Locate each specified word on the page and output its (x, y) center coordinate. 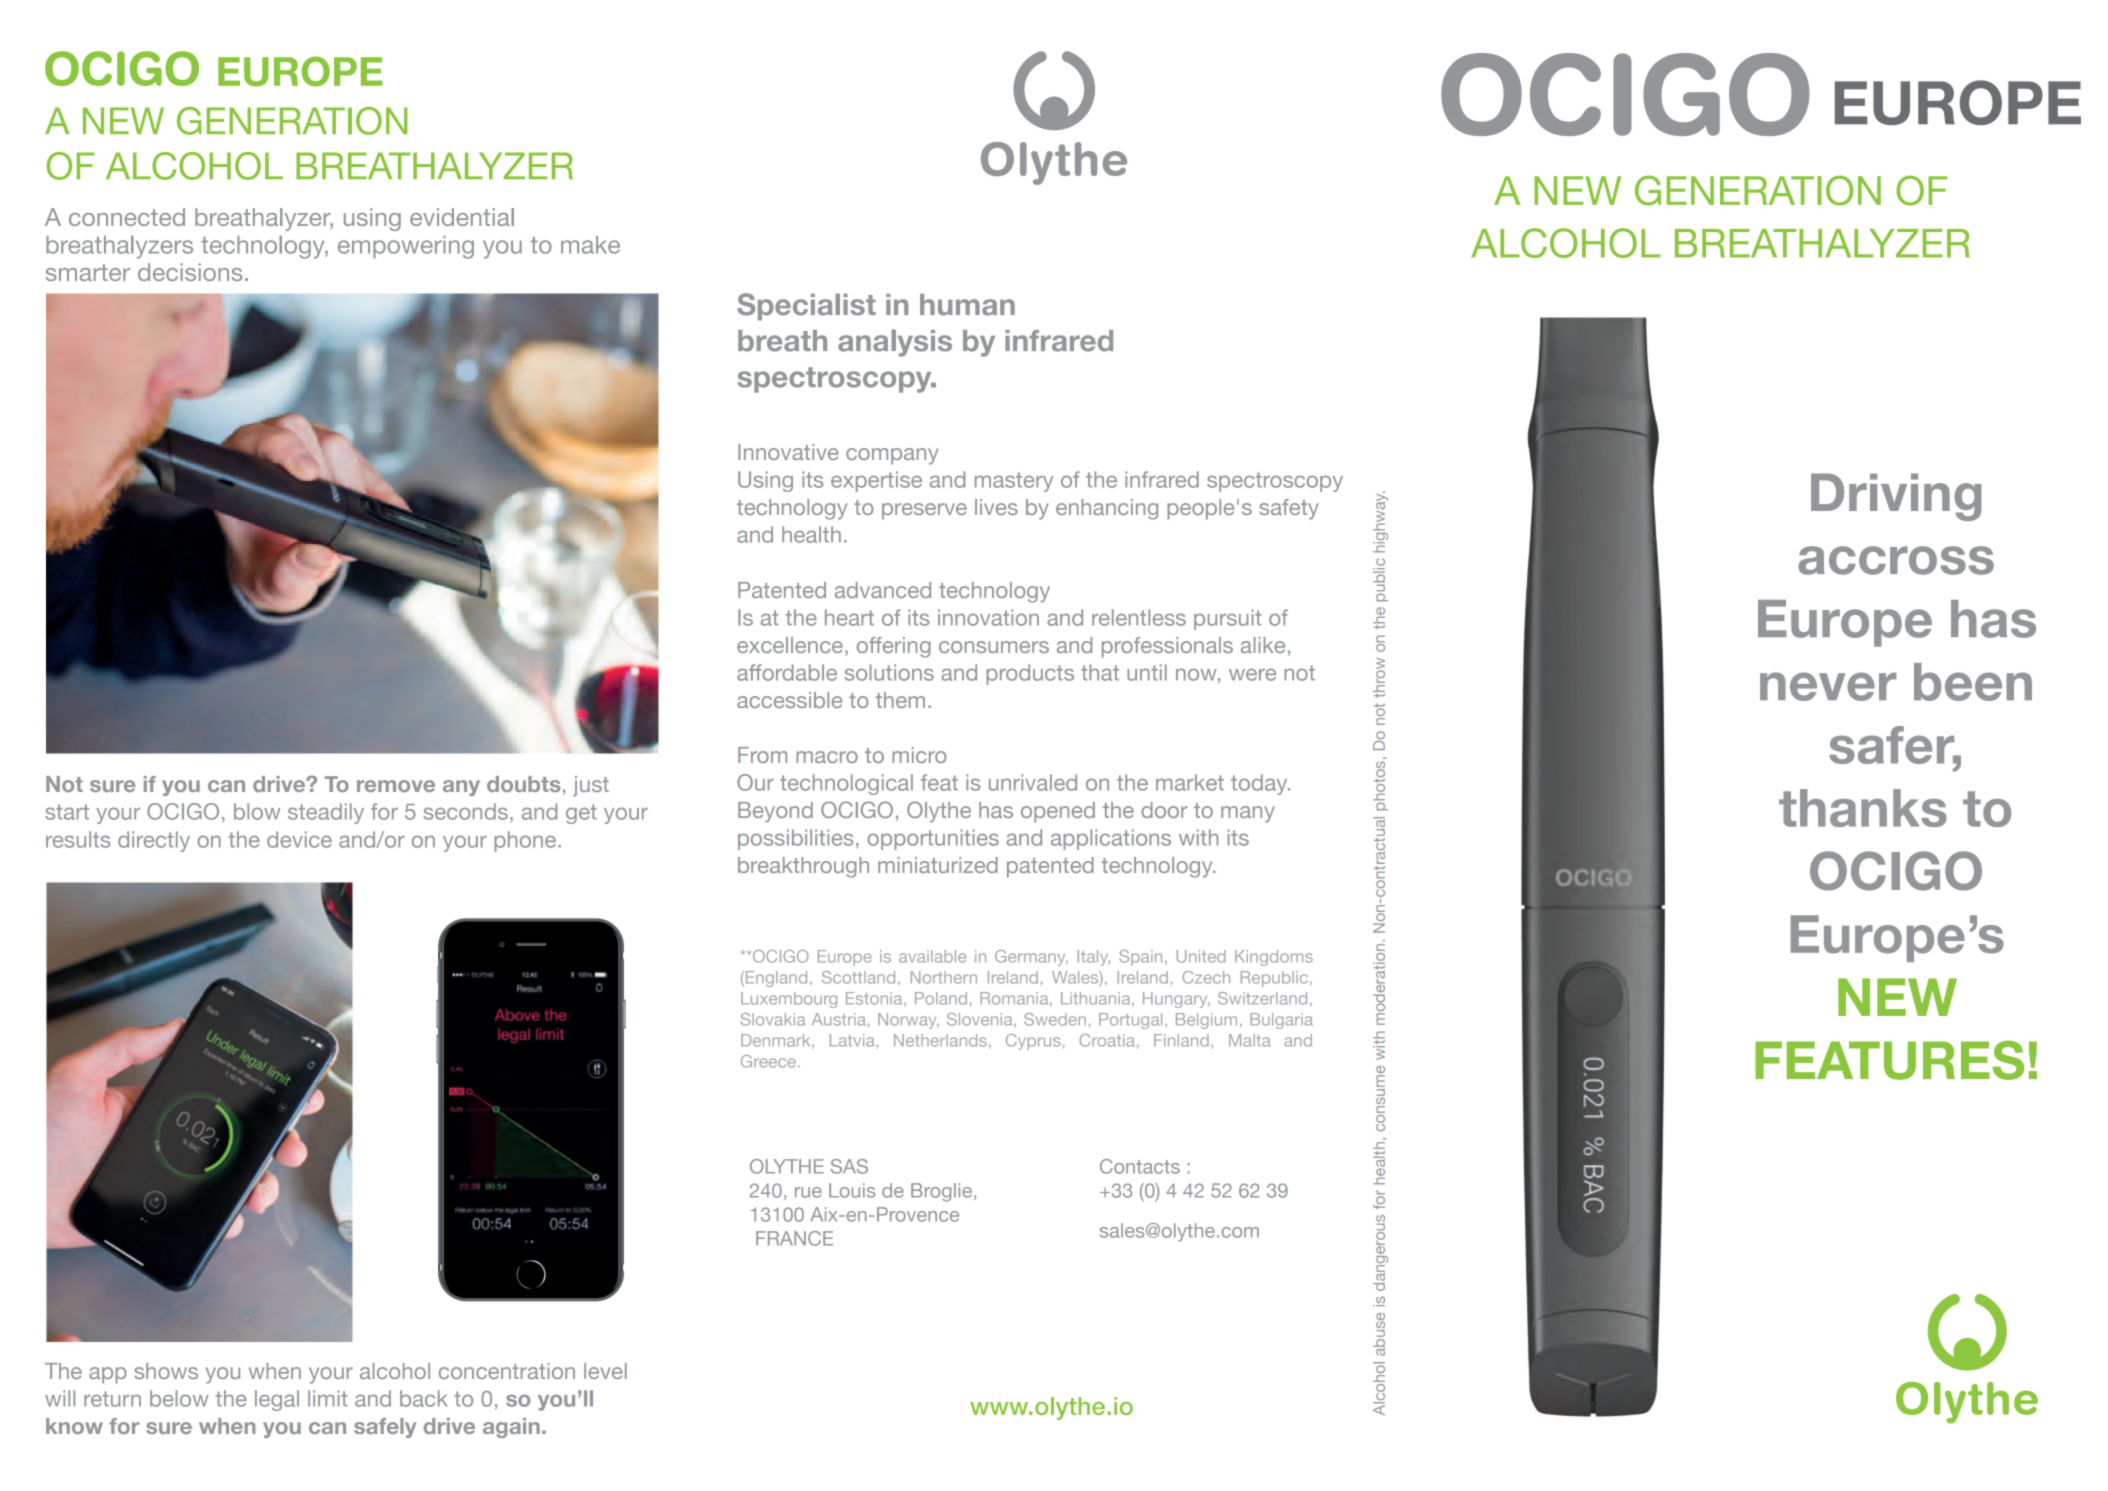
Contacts (1140, 1166)
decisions (190, 272)
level (605, 1371)
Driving (1896, 497)
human (967, 305)
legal (277, 1400)
